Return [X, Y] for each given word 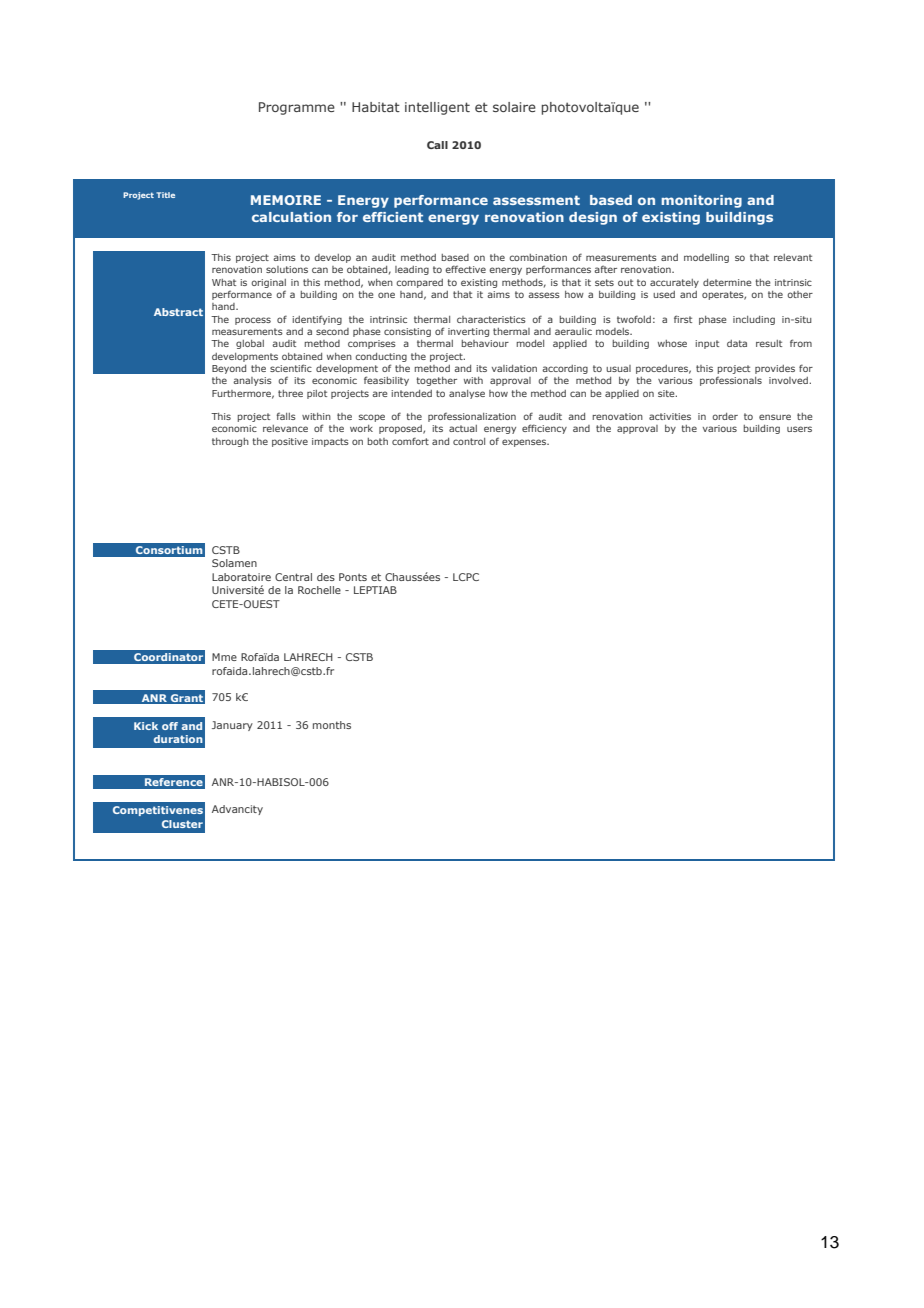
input [707, 344]
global [250, 344]
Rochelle [319, 590]
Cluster [182, 824]
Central [293, 577]
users [799, 429]
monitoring [701, 201]
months [332, 725]
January [232, 726]
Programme [297, 108]
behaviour [485, 343]
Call [437, 145]
